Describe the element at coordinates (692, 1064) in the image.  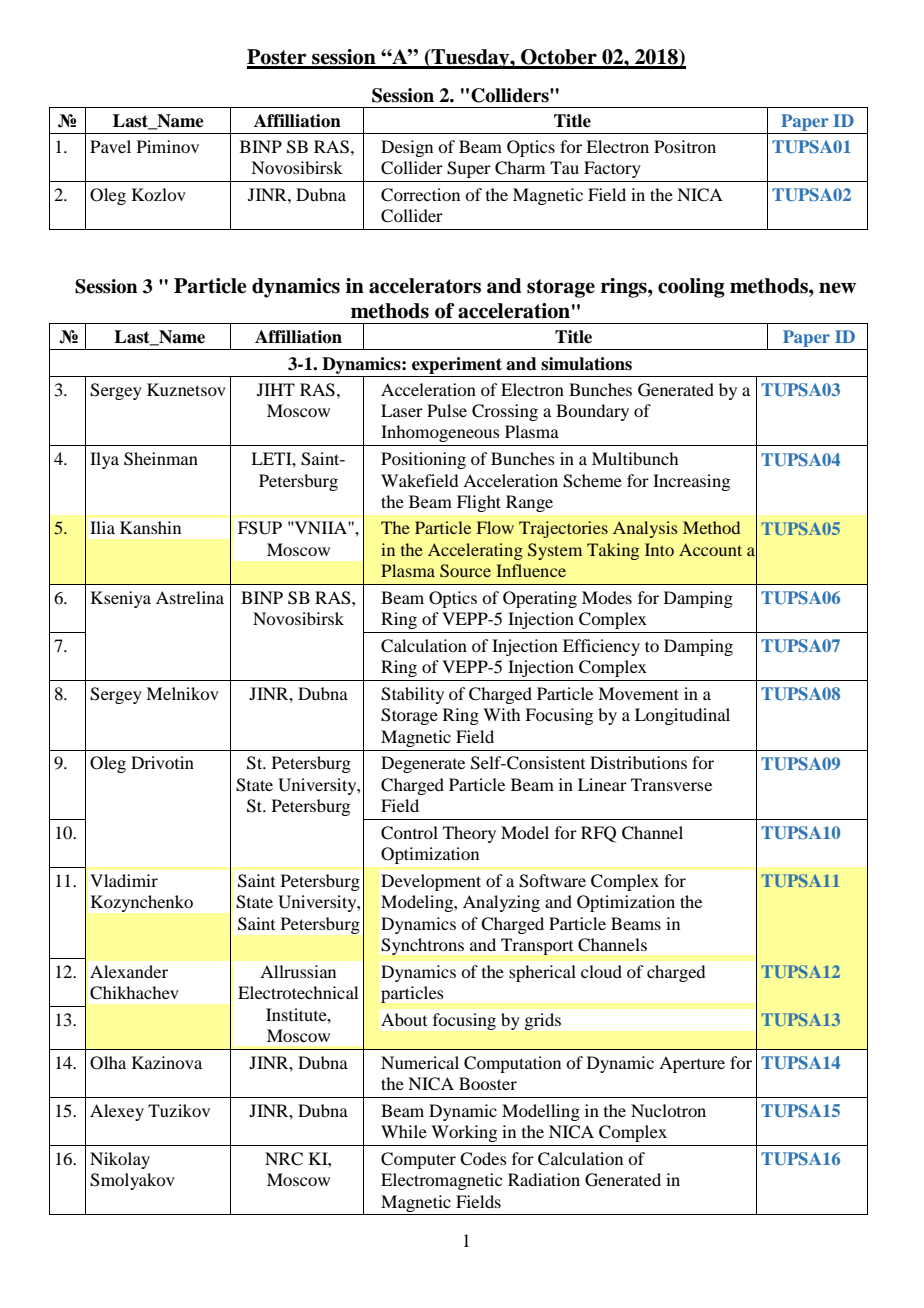
I see `Aperture` at that location.
